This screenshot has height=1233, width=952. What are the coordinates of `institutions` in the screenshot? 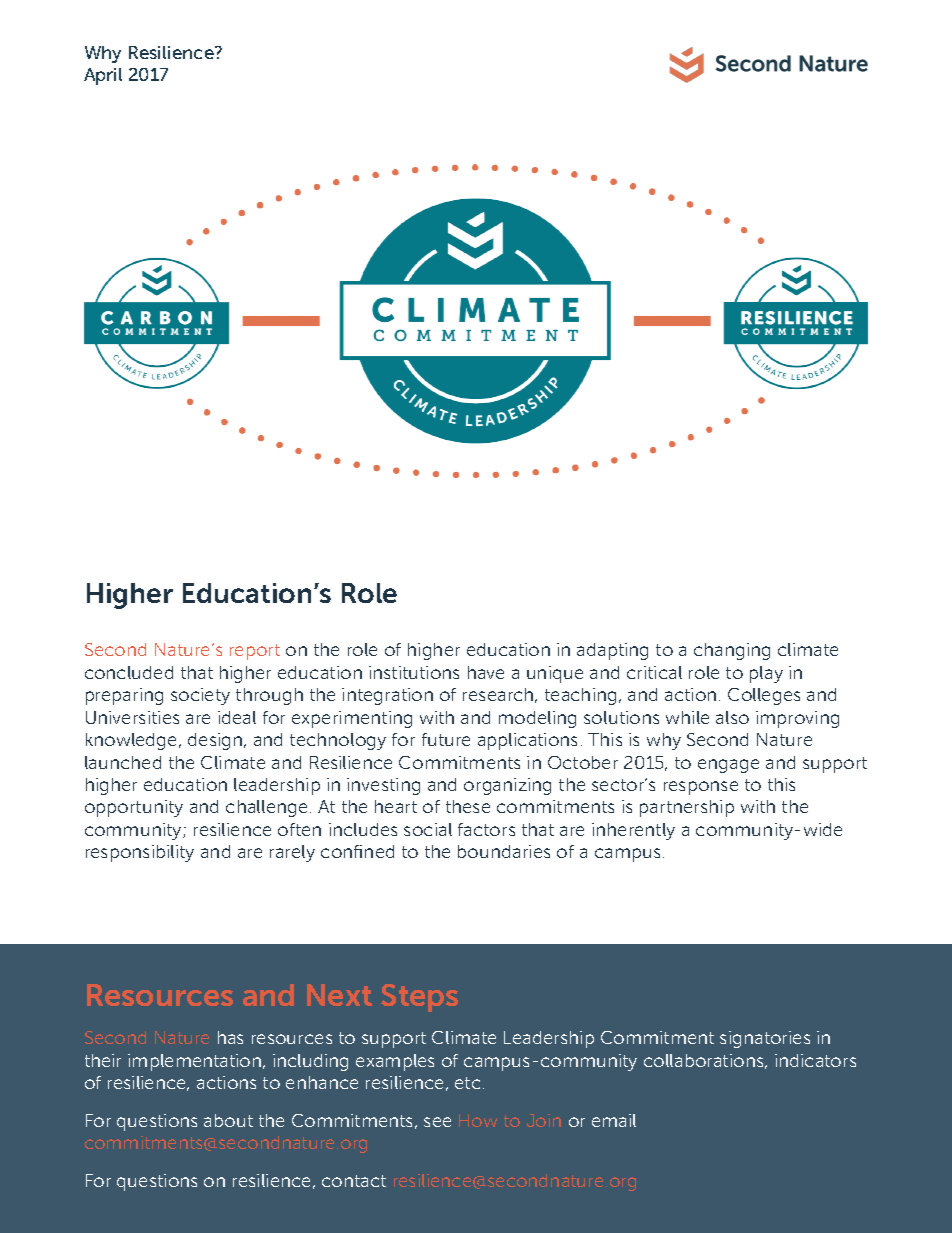 It's located at (414, 672).
